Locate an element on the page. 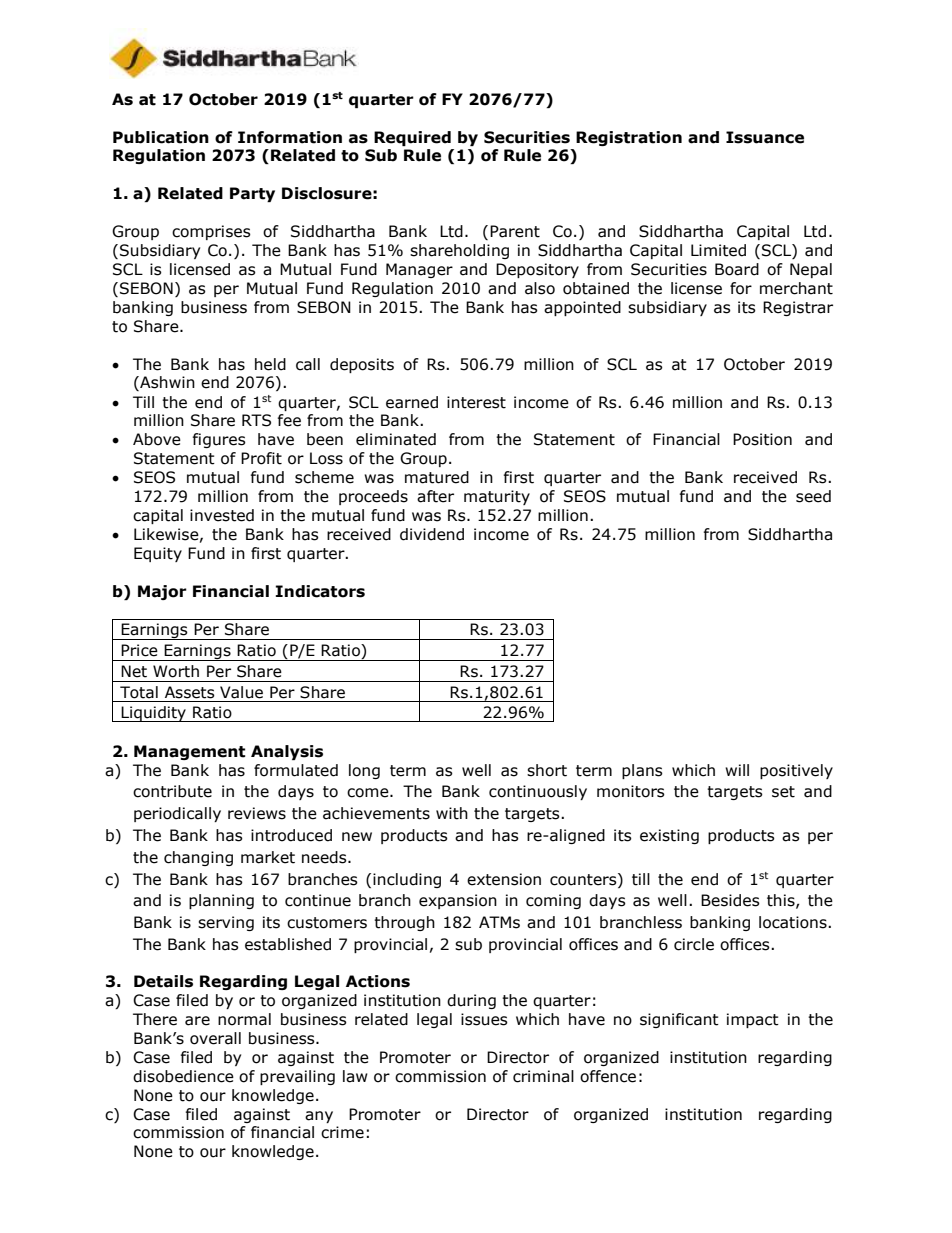 Image resolution: width=952 pixels, height=1233 pixels. Worth is located at coordinates (176, 671).
